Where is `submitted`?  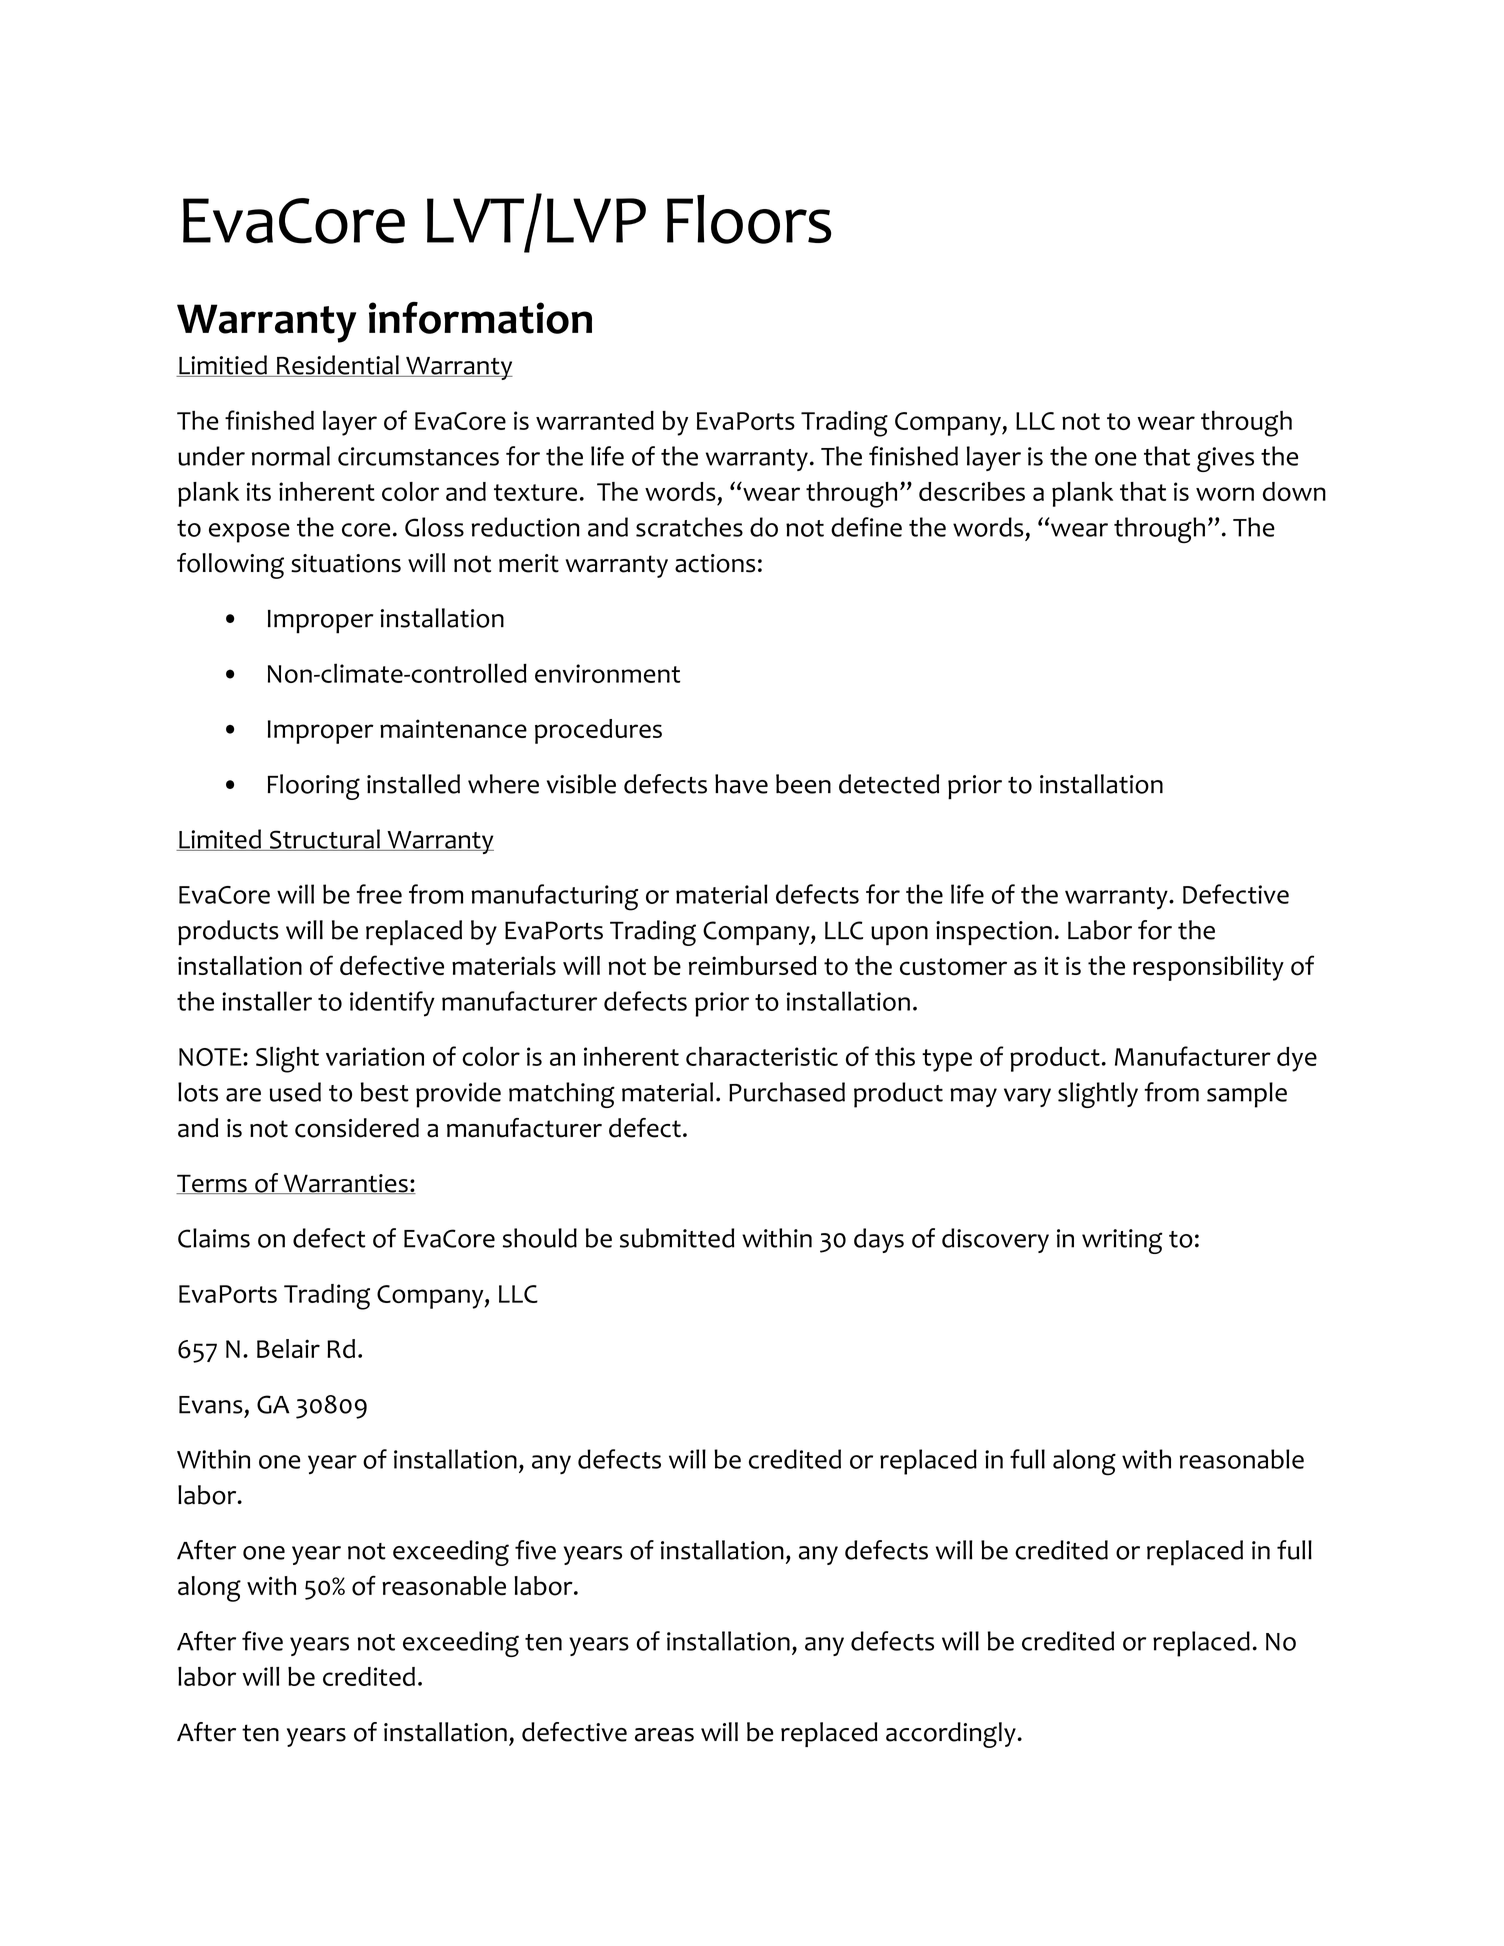
submitted is located at coordinates (677, 1238).
